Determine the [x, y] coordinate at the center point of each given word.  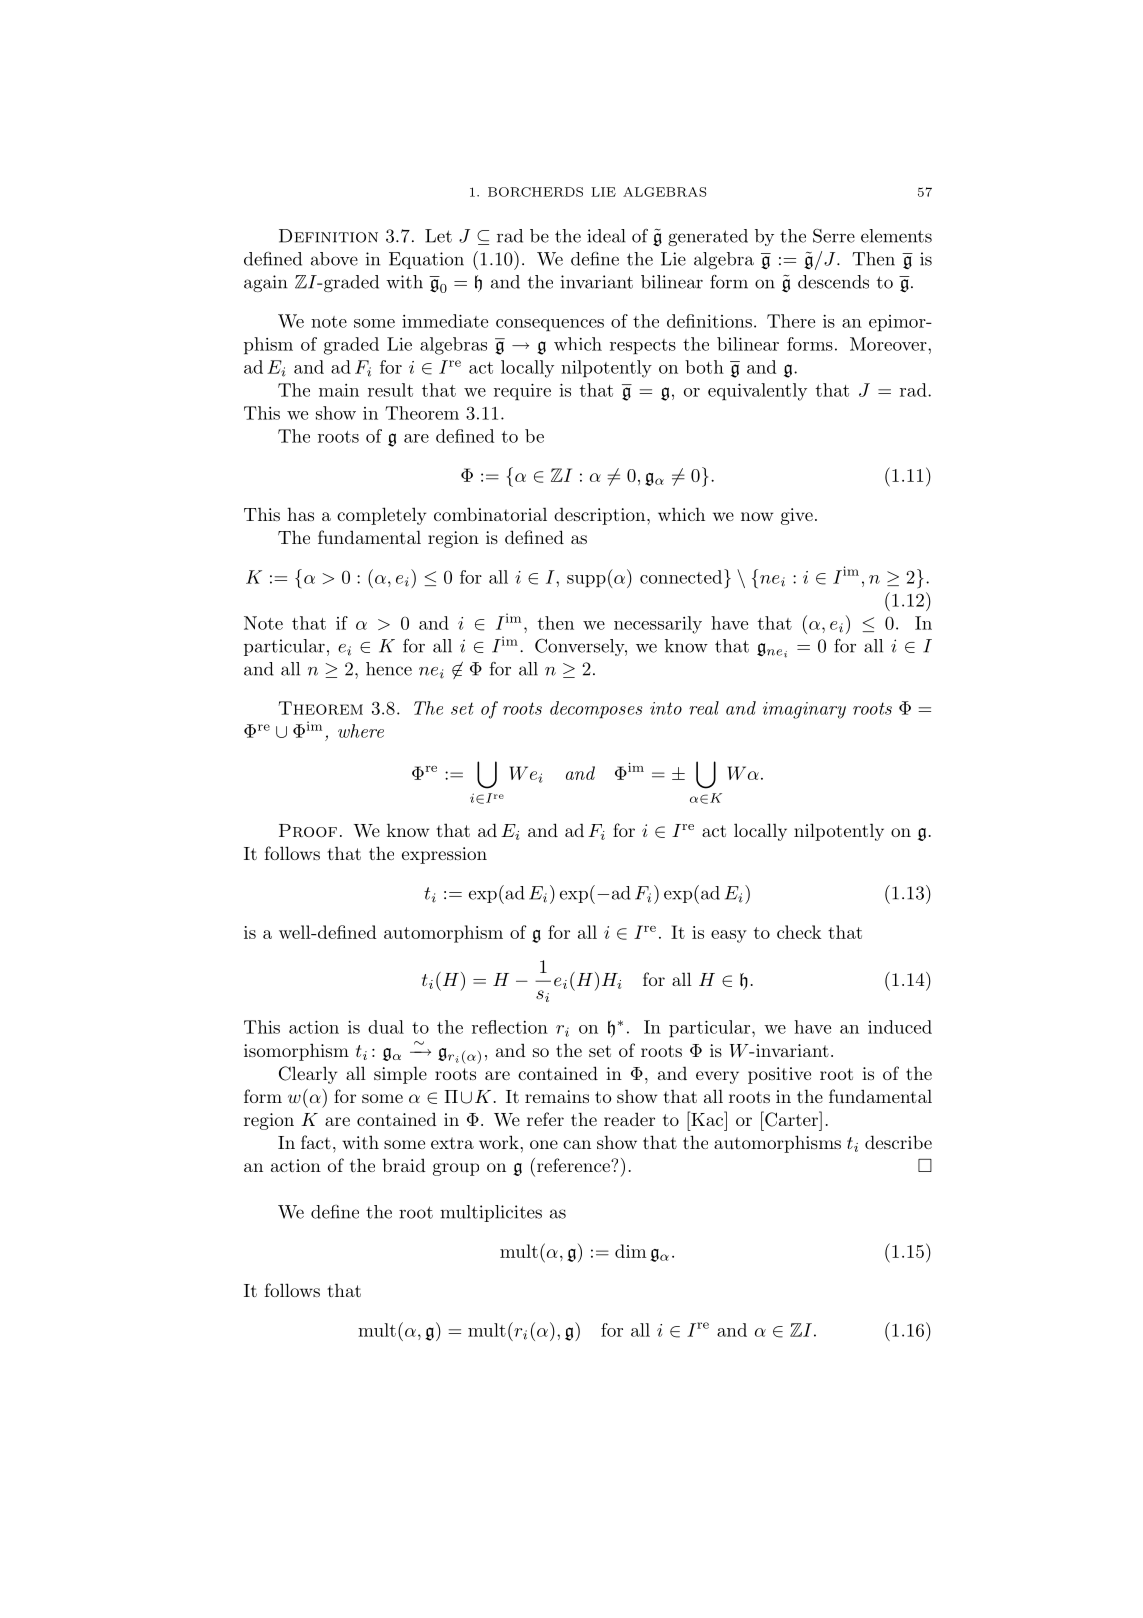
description [601, 516]
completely [381, 516]
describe [898, 1142]
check [799, 932]
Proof [308, 831]
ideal [606, 236]
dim [630, 1251]
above [334, 259]
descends [833, 282]
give [797, 516]
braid [404, 1165]
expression [444, 855]
